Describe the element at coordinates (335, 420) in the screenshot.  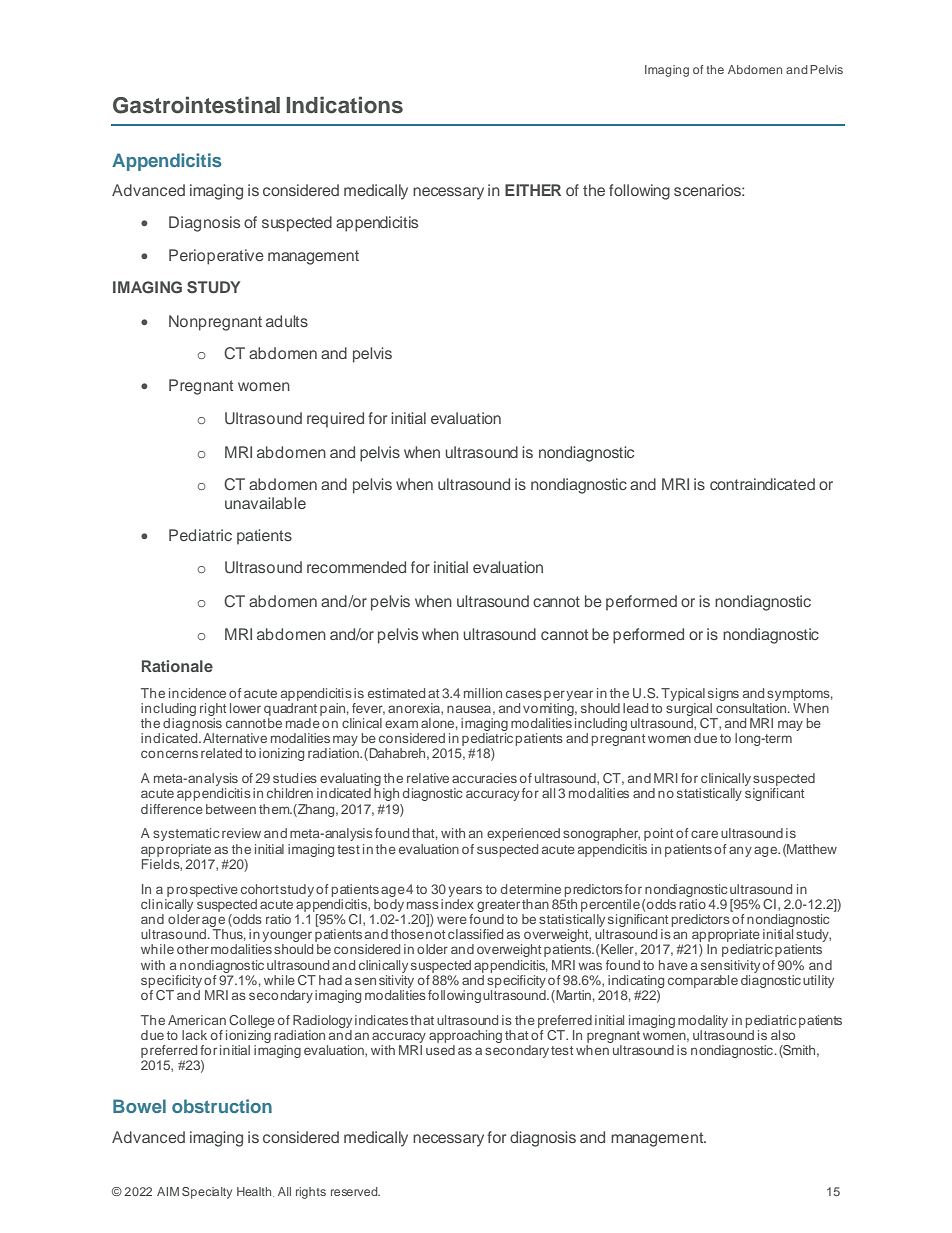
I see `required` at that location.
